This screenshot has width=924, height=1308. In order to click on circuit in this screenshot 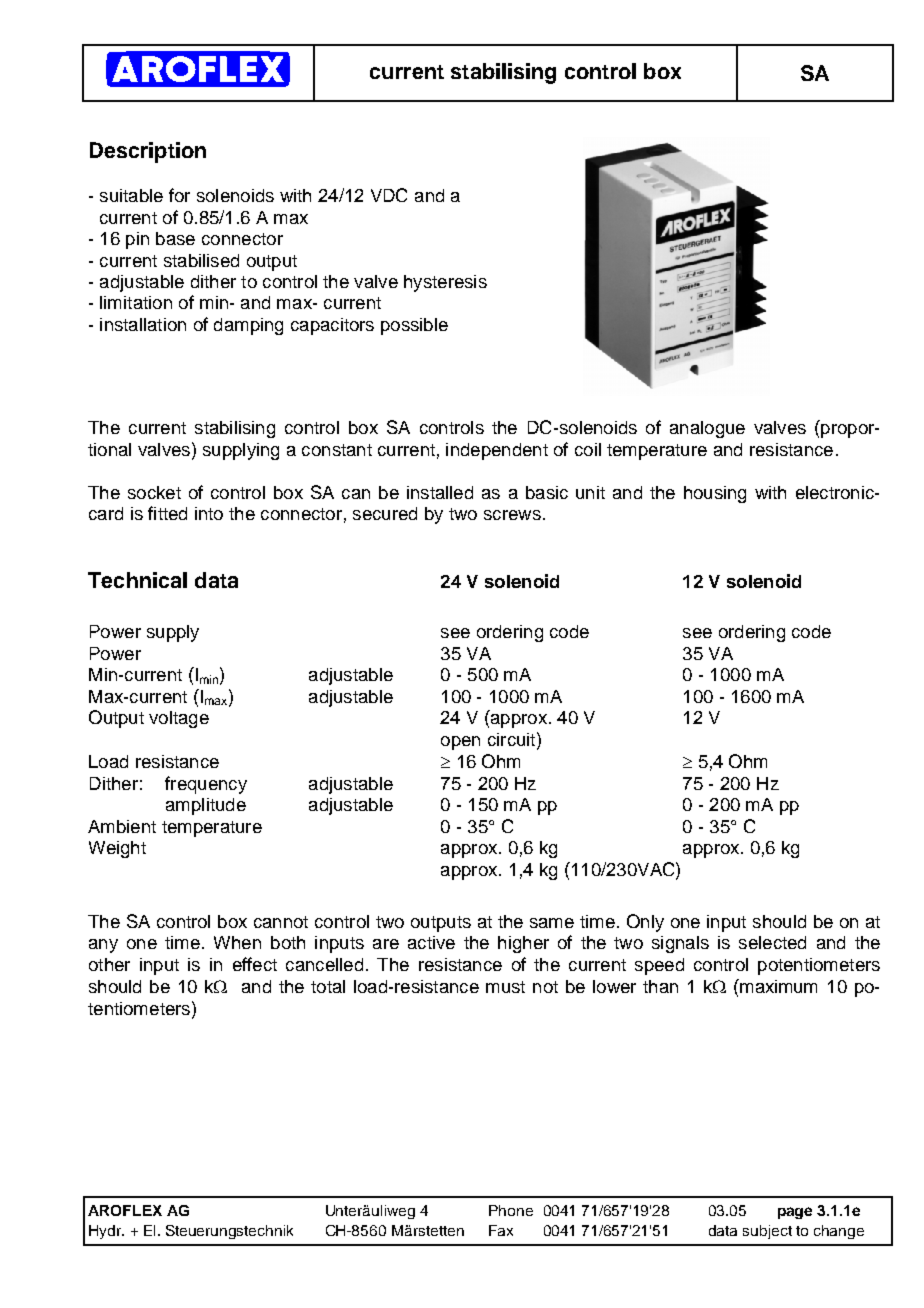, I will do `click(513, 739)`.
